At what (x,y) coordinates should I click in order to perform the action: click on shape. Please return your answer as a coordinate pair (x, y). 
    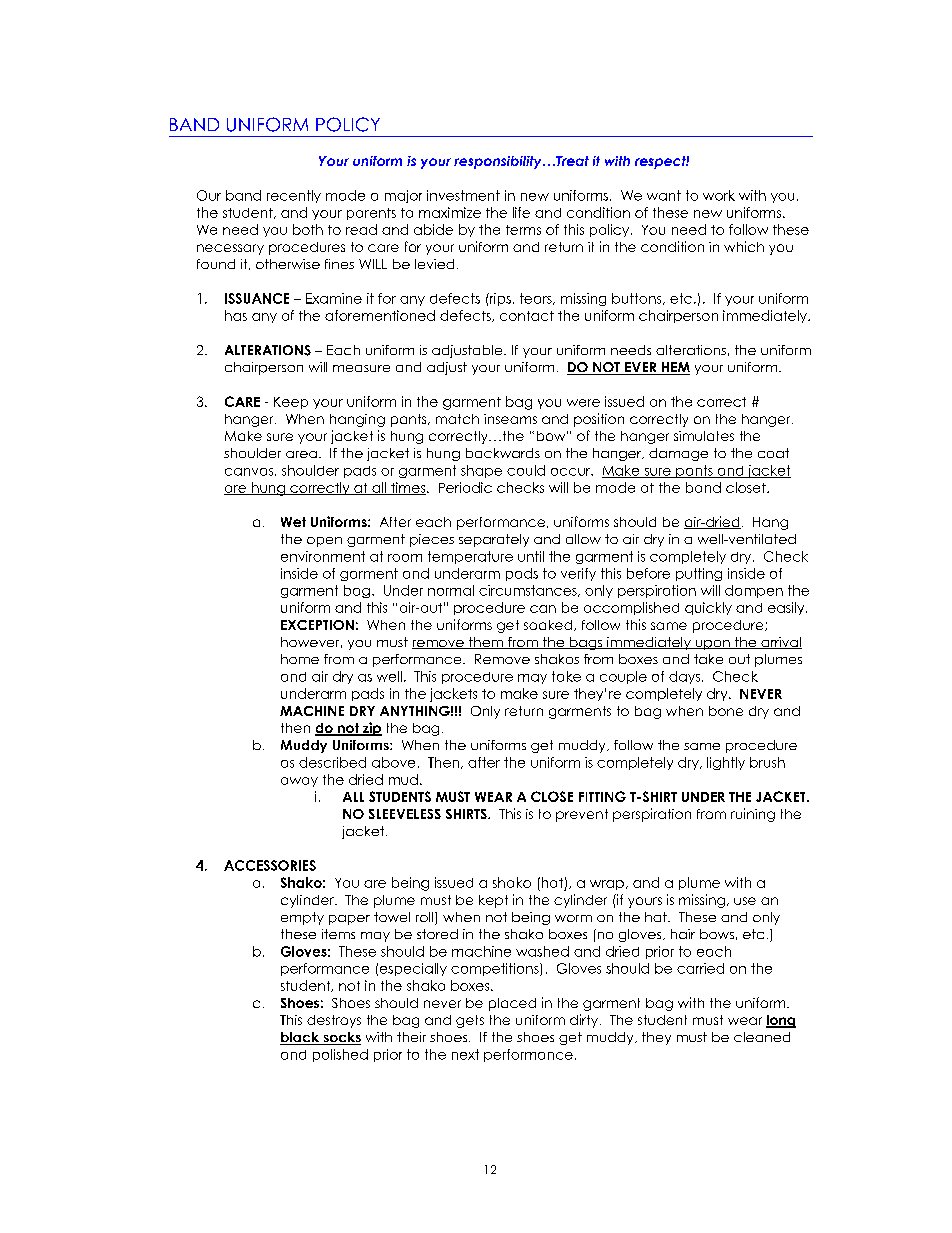
    Looking at the image, I should click on (481, 471).
